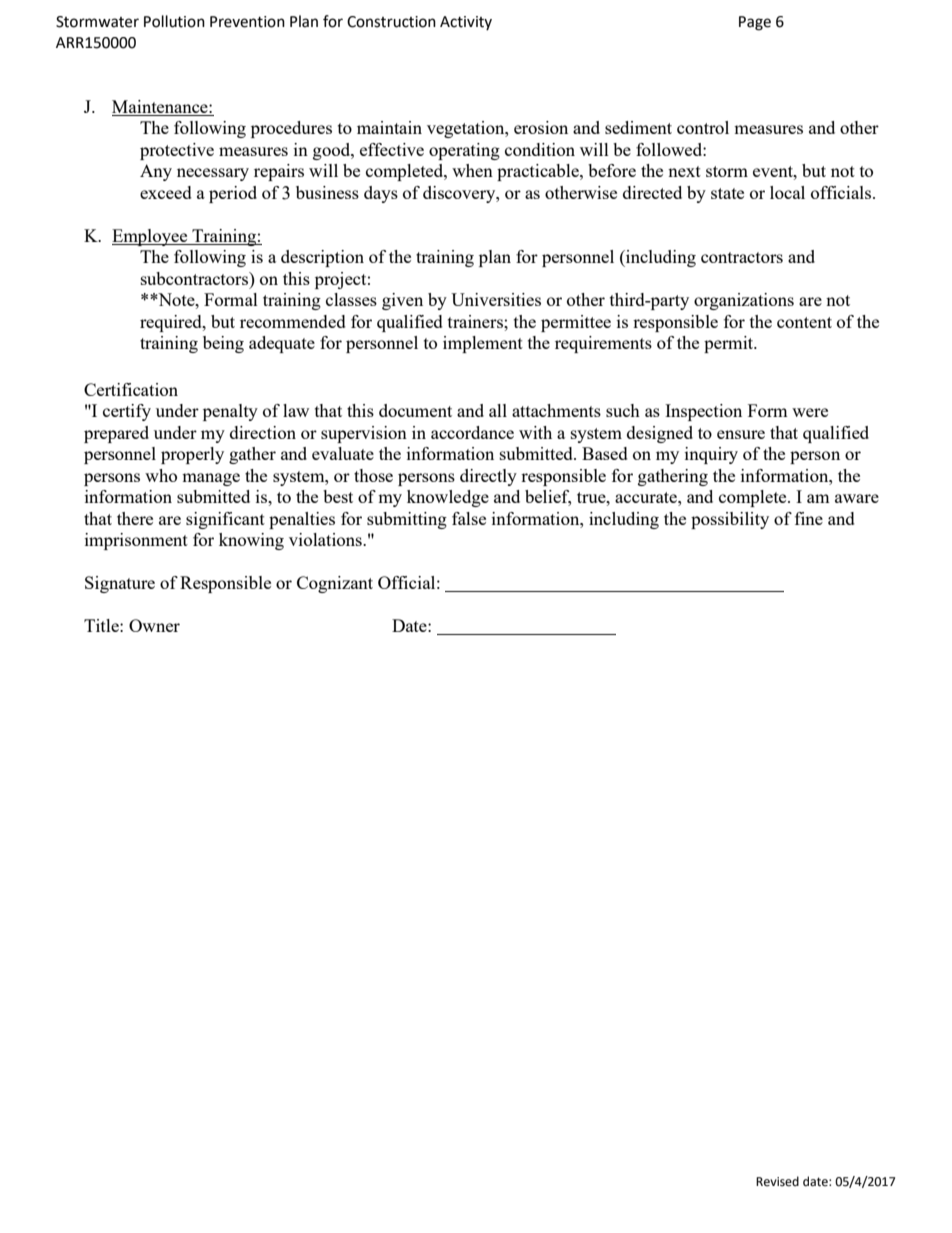  Describe the element at coordinates (730, 520) in the page. I see `possibility` at that location.
